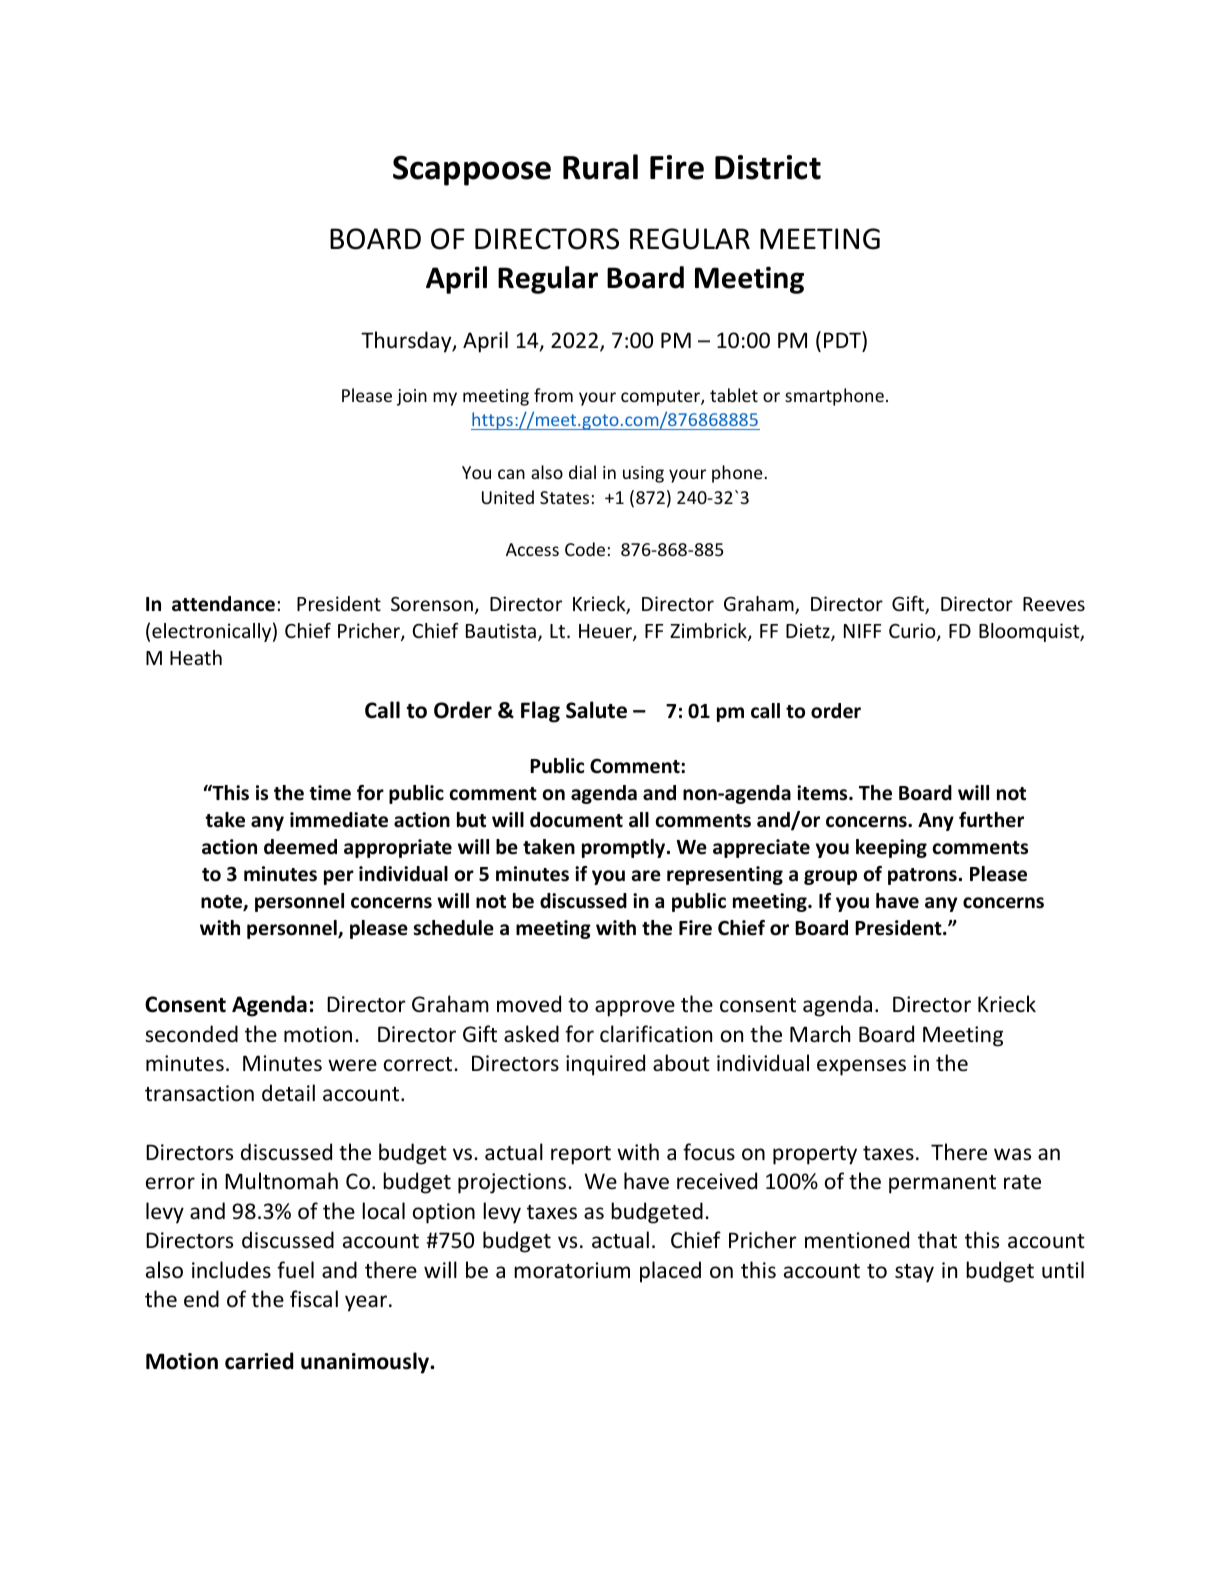 The width and height of the screenshot is (1231, 1594). I want to click on join, so click(412, 397).
